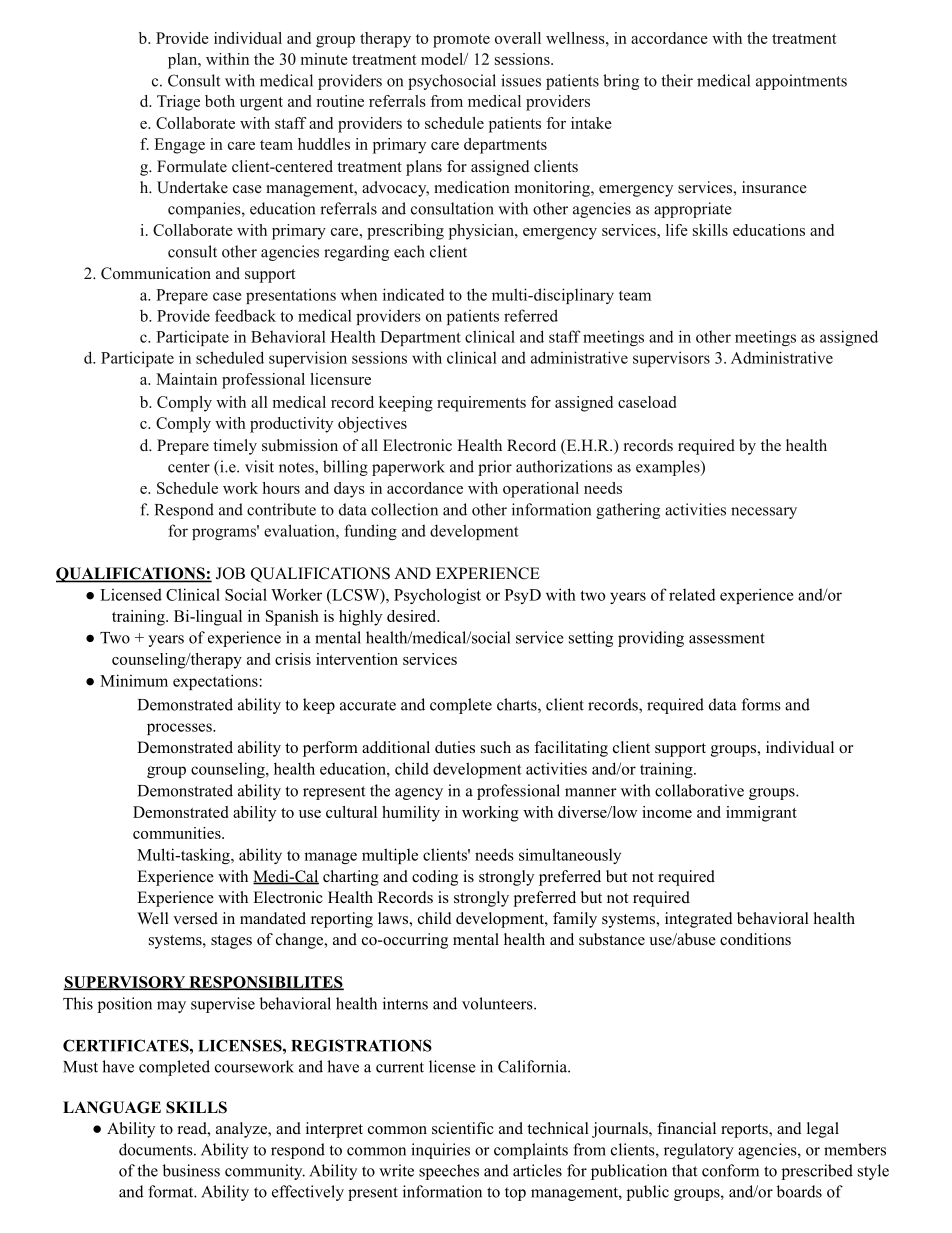 The image size is (952, 1233). Describe the element at coordinates (498, 1003) in the screenshot. I see `volunteers` at that location.
